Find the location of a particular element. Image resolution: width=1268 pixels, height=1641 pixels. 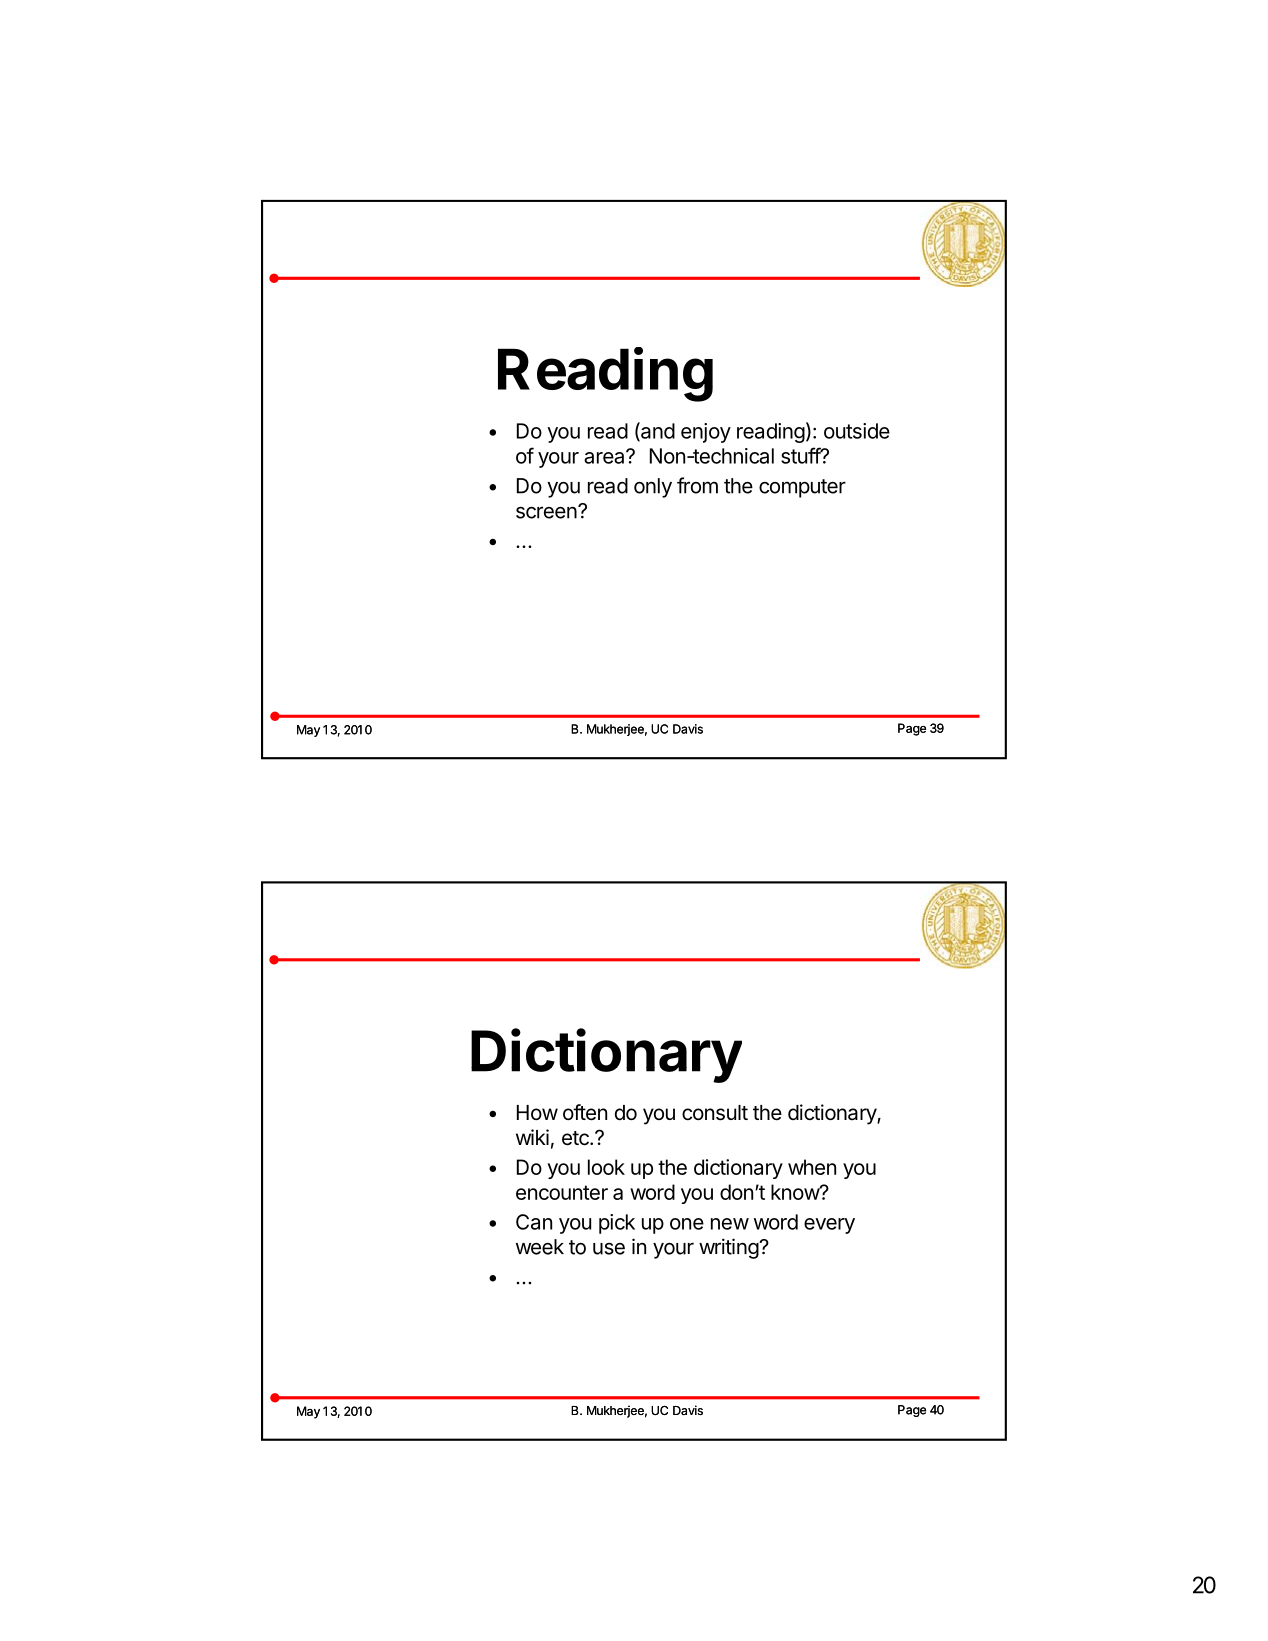

know is located at coordinates (796, 1192).
